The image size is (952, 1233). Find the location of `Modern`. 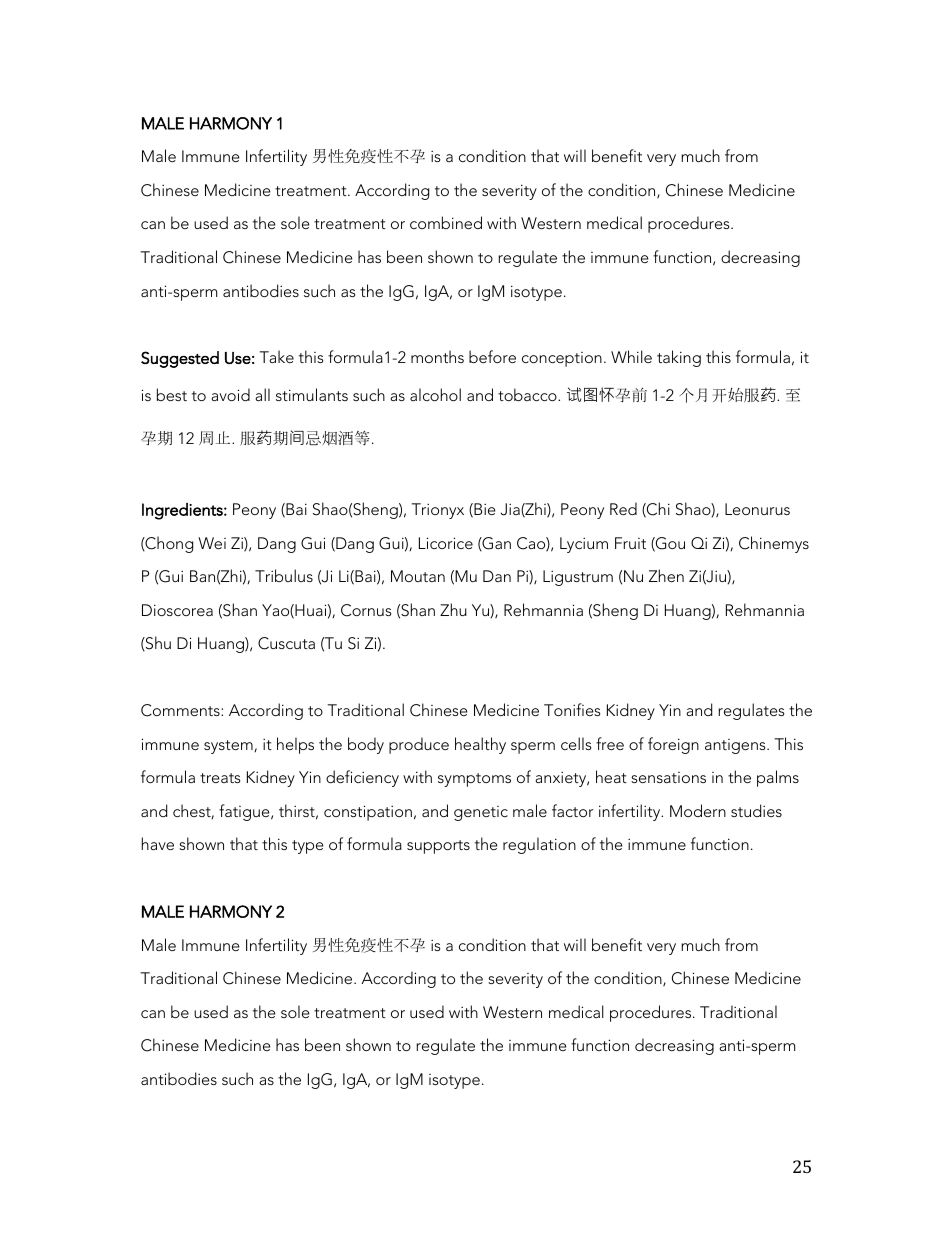

Modern is located at coordinates (698, 810).
